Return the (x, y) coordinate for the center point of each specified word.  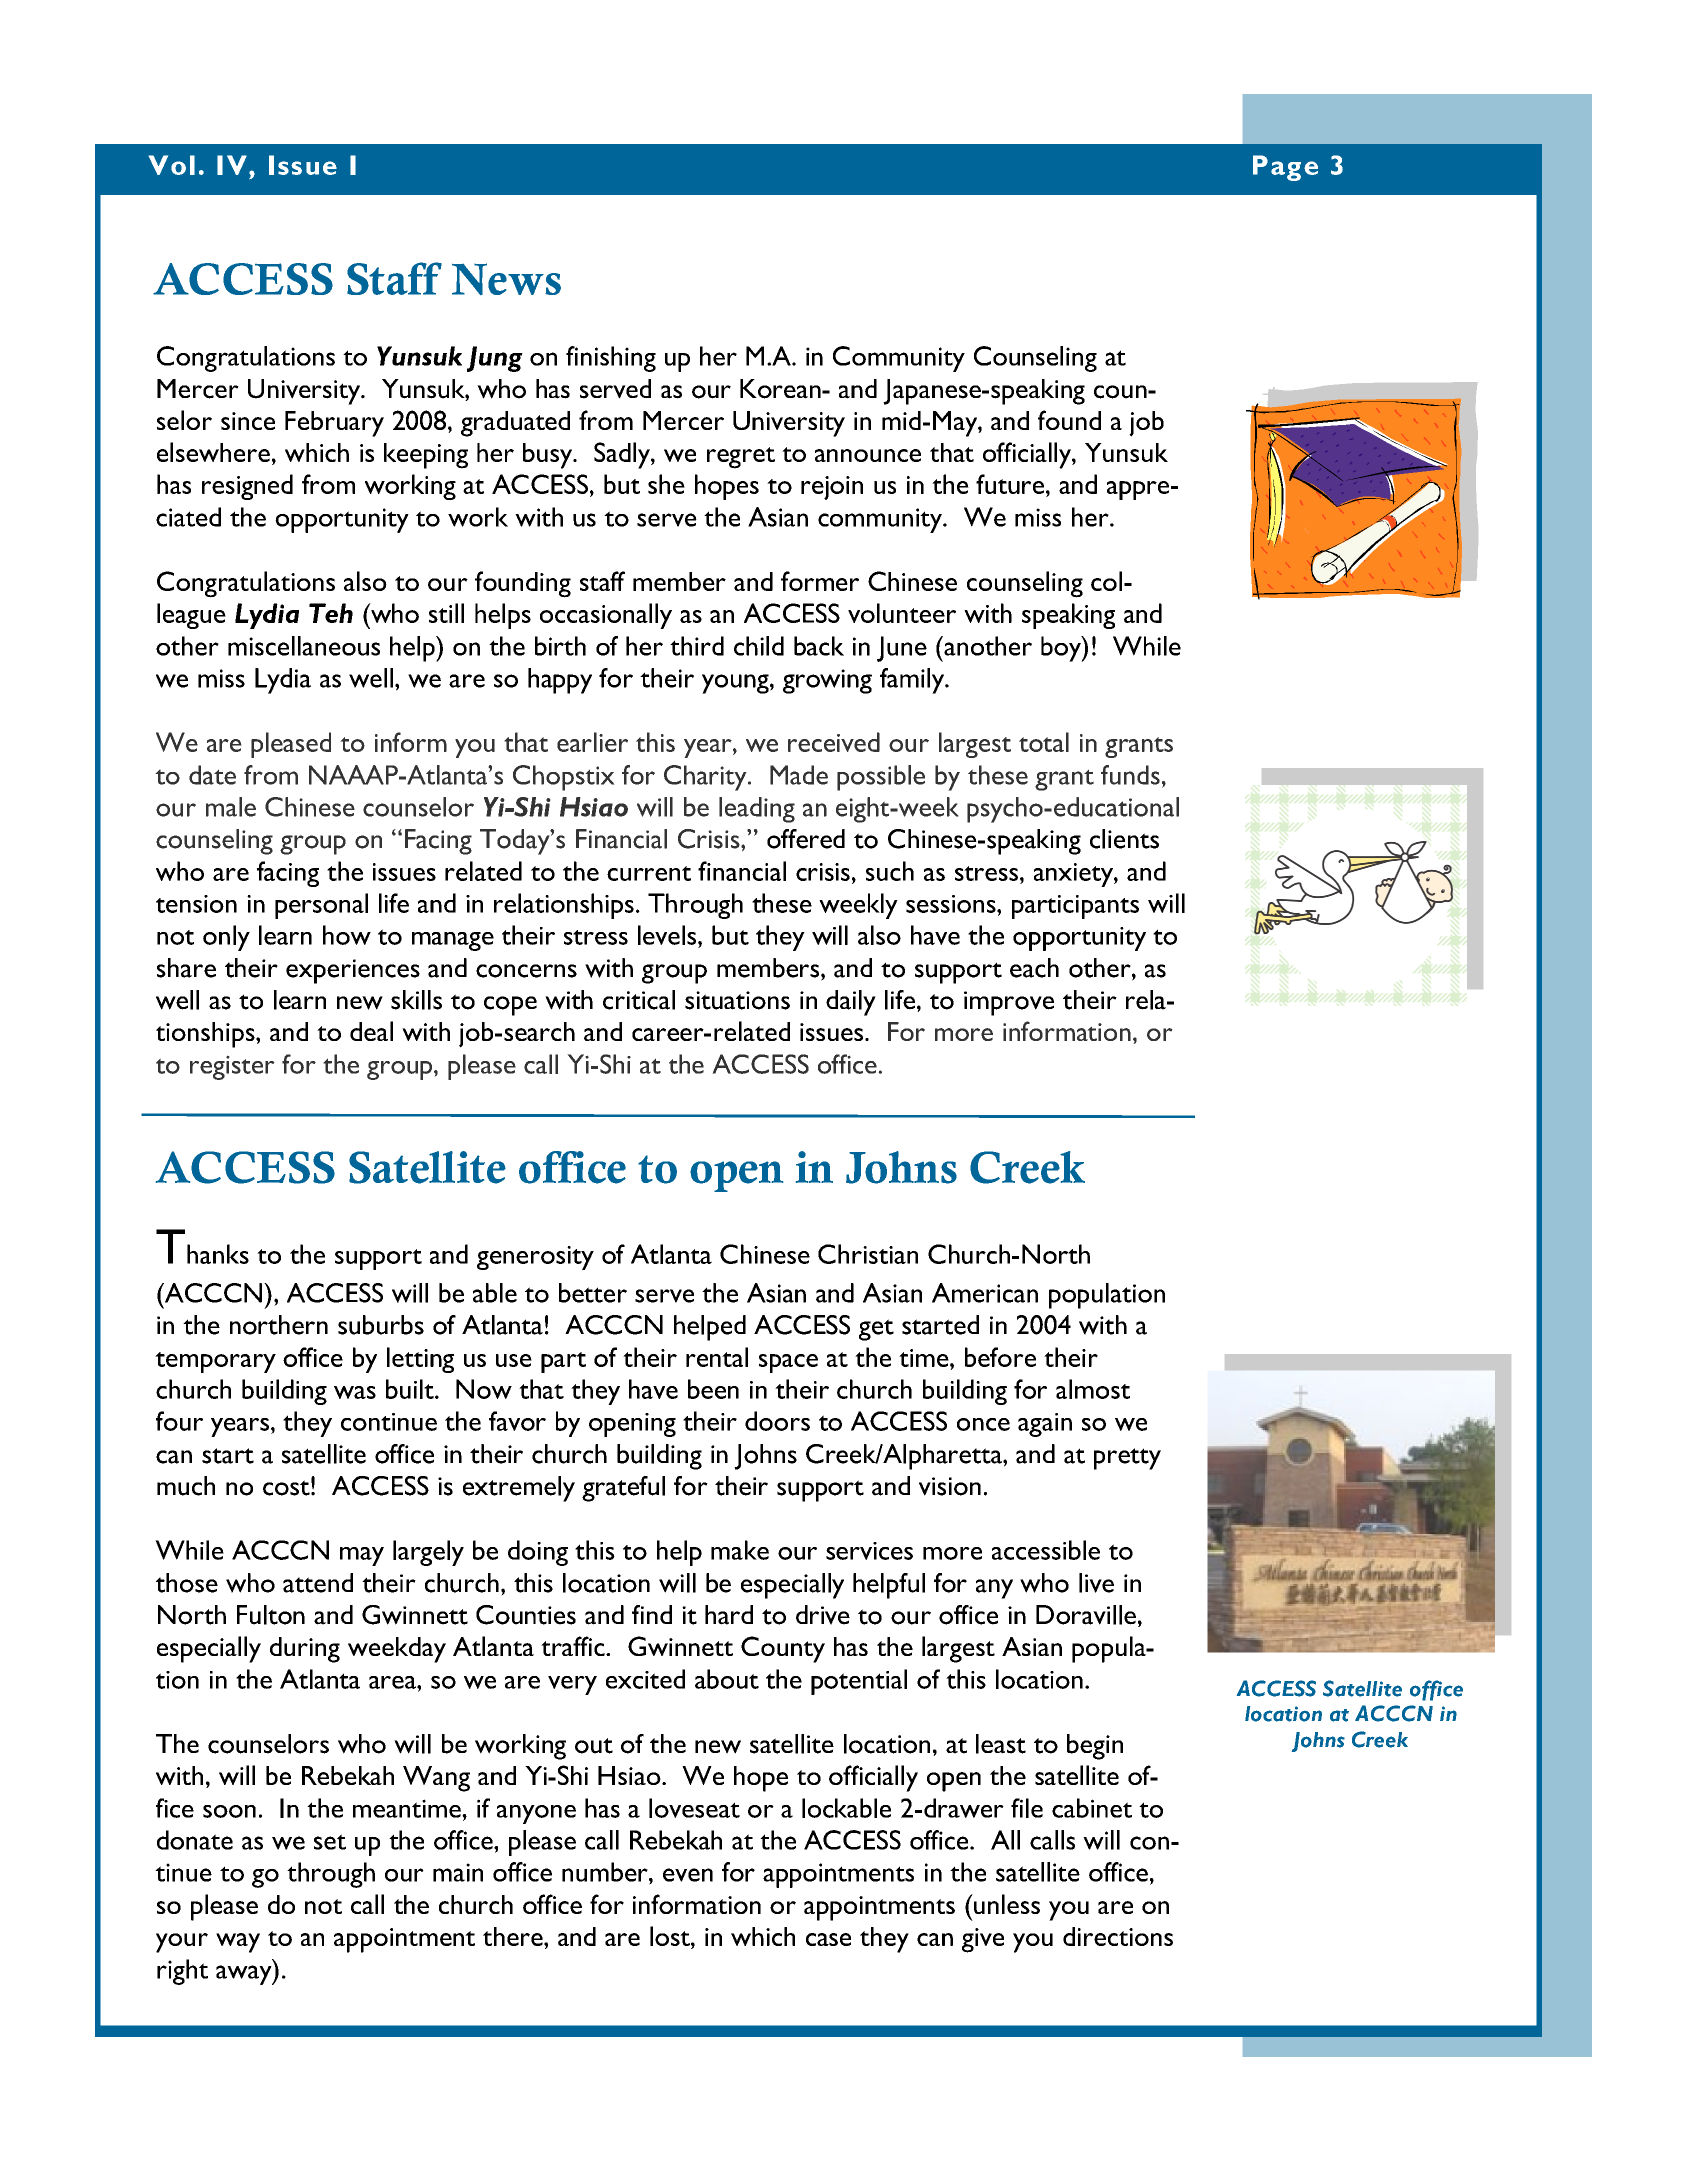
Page (1285, 168)
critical (639, 1000)
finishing (611, 359)
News (506, 279)
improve (1009, 1003)
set (330, 1842)
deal (371, 1031)
